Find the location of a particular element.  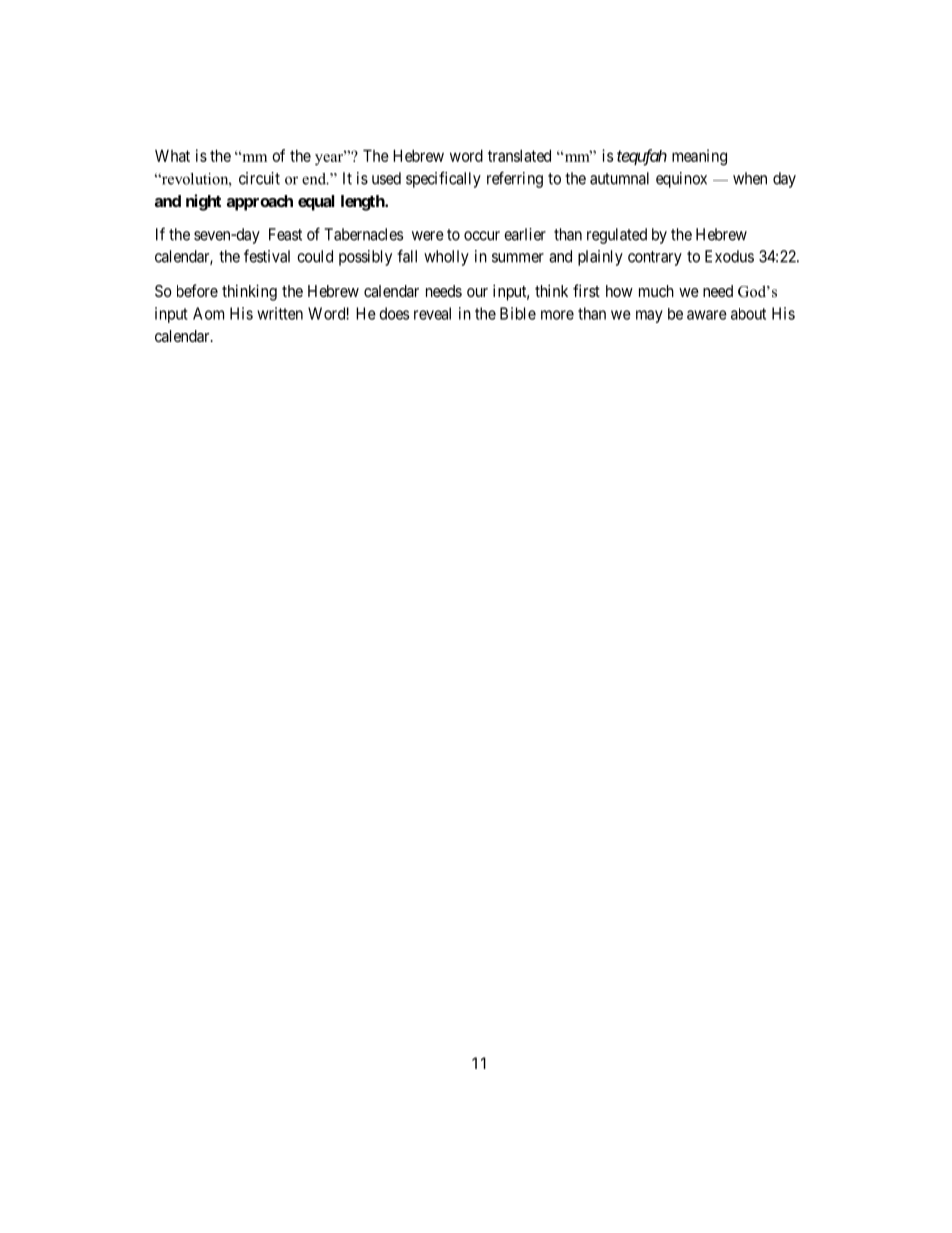

length is located at coordinates (364, 203).
